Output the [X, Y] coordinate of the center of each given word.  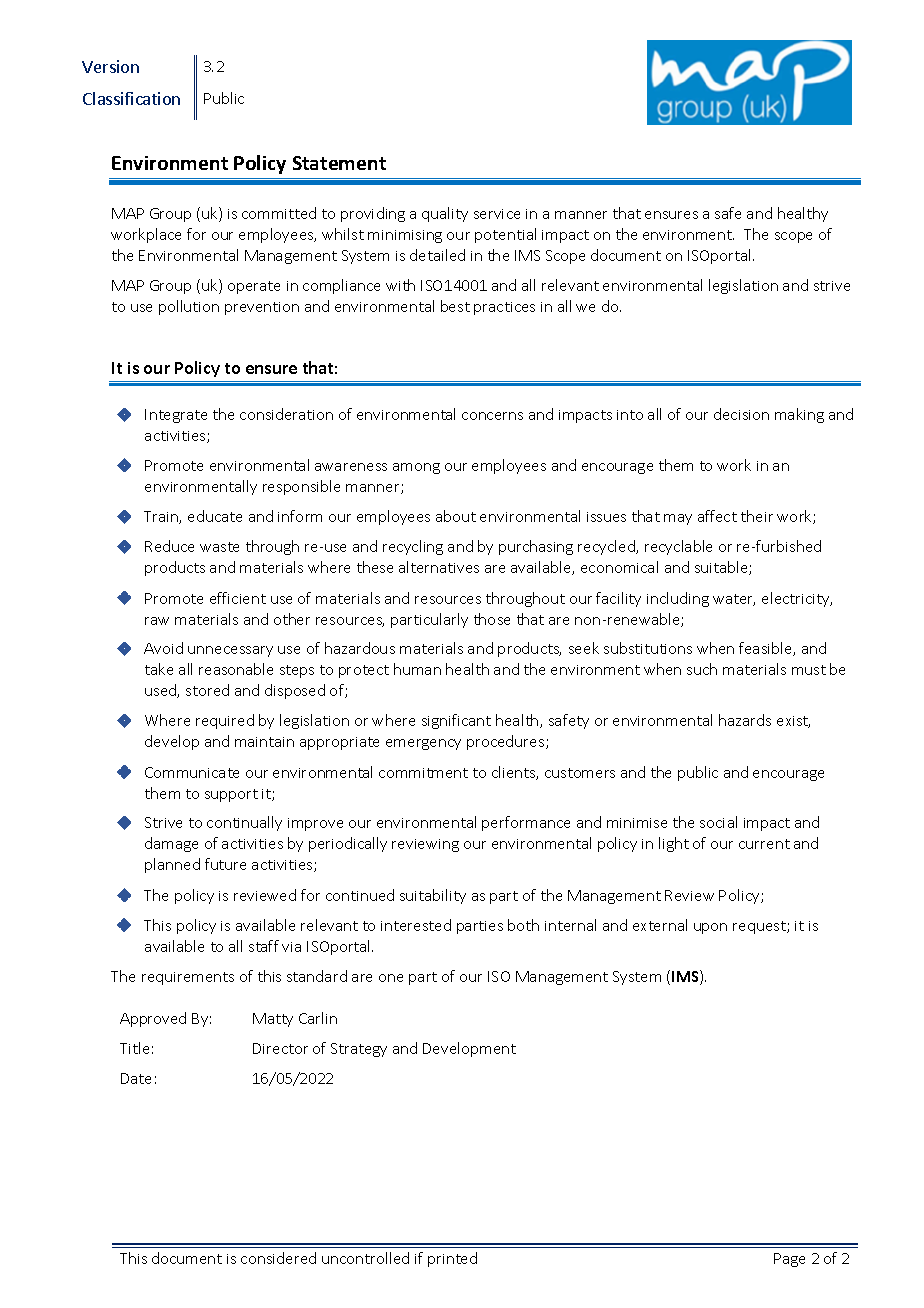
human [417, 669]
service [497, 214]
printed [452, 1259]
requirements [188, 978]
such [702, 669]
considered [278, 1258]
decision [741, 414]
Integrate [176, 416]
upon [710, 928]
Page [789, 1260]
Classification [131, 98]
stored [207, 690]
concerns [492, 416]
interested [416, 925]
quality [445, 214]
